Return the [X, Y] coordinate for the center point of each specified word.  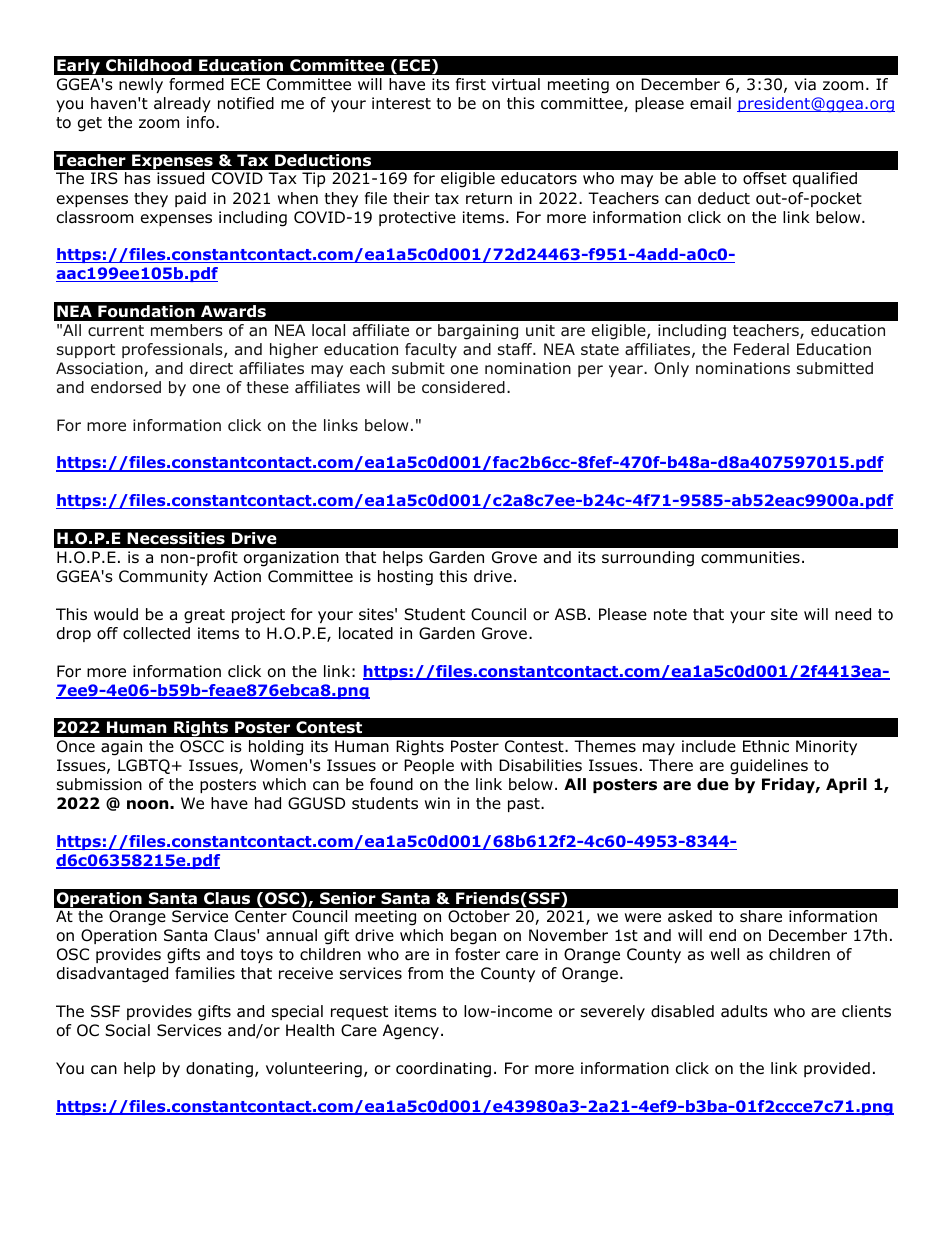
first [471, 84]
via [805, 84]
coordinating [443, 1070]
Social [127, 1030]
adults [744, 1011]
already [182, 104]
